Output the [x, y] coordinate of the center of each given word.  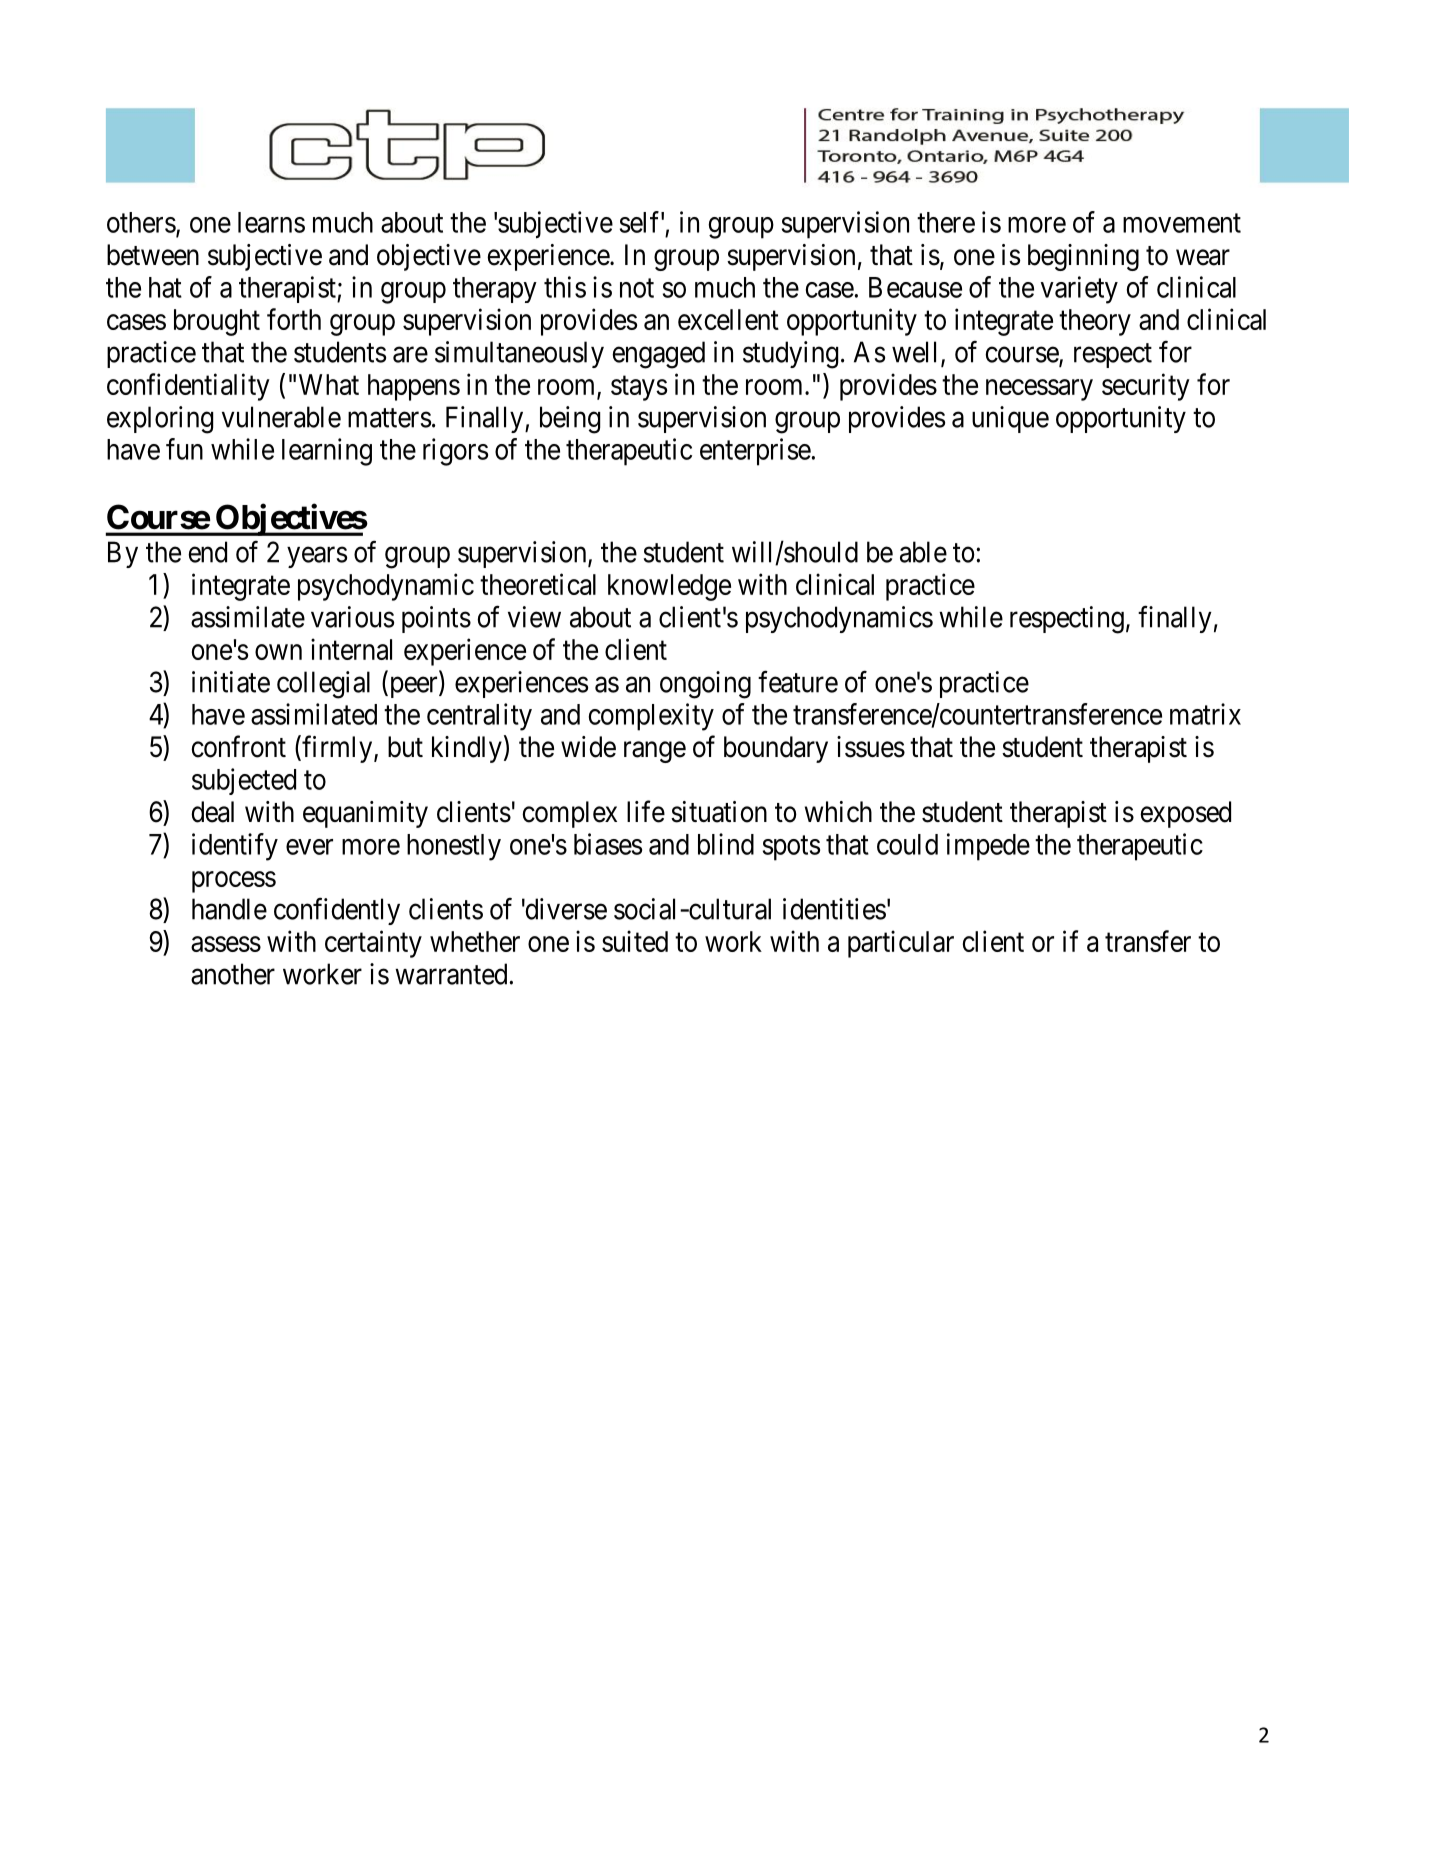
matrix [1205, 714]
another [233, 974]
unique [1010, 419]
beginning [1083, 257]
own [278, 652]
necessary [1039, 390]
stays [639, 388]
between [153, 255]
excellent [728, 319]
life [646, 811]
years [317, 557]
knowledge [669, 587]
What [329, 384]
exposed [1185, 814]
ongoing [705, 685]
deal [212, 812]
